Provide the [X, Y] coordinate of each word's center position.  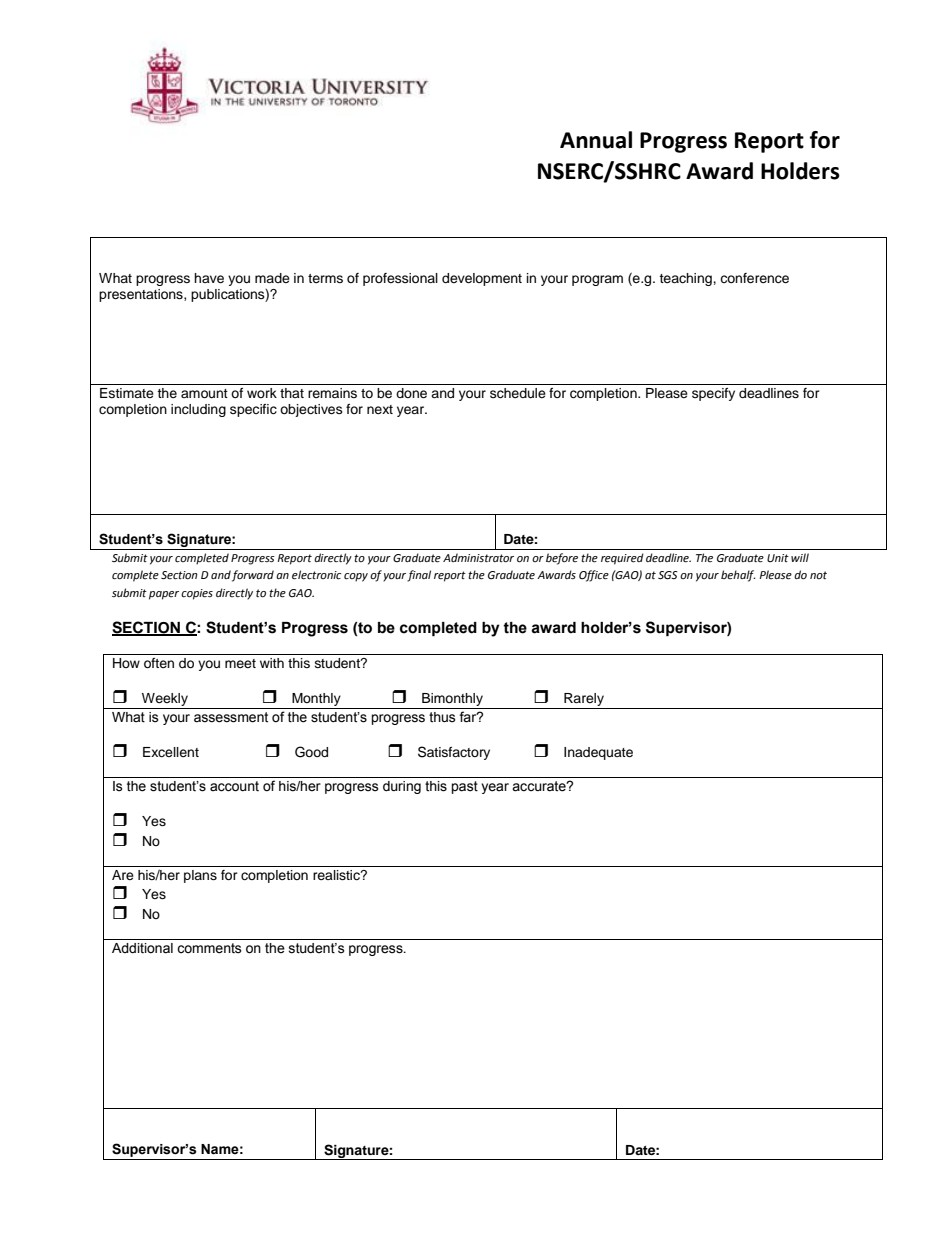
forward [253, 576]
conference [754, 278]
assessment [231, 717]
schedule [518, 393]
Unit [778, 558]
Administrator [478, 558]
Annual [596, 140]
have [209, 278]
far [469, 717]
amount [204, 393]
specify [713, 394]
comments [209, 948]
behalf [738, 576]
